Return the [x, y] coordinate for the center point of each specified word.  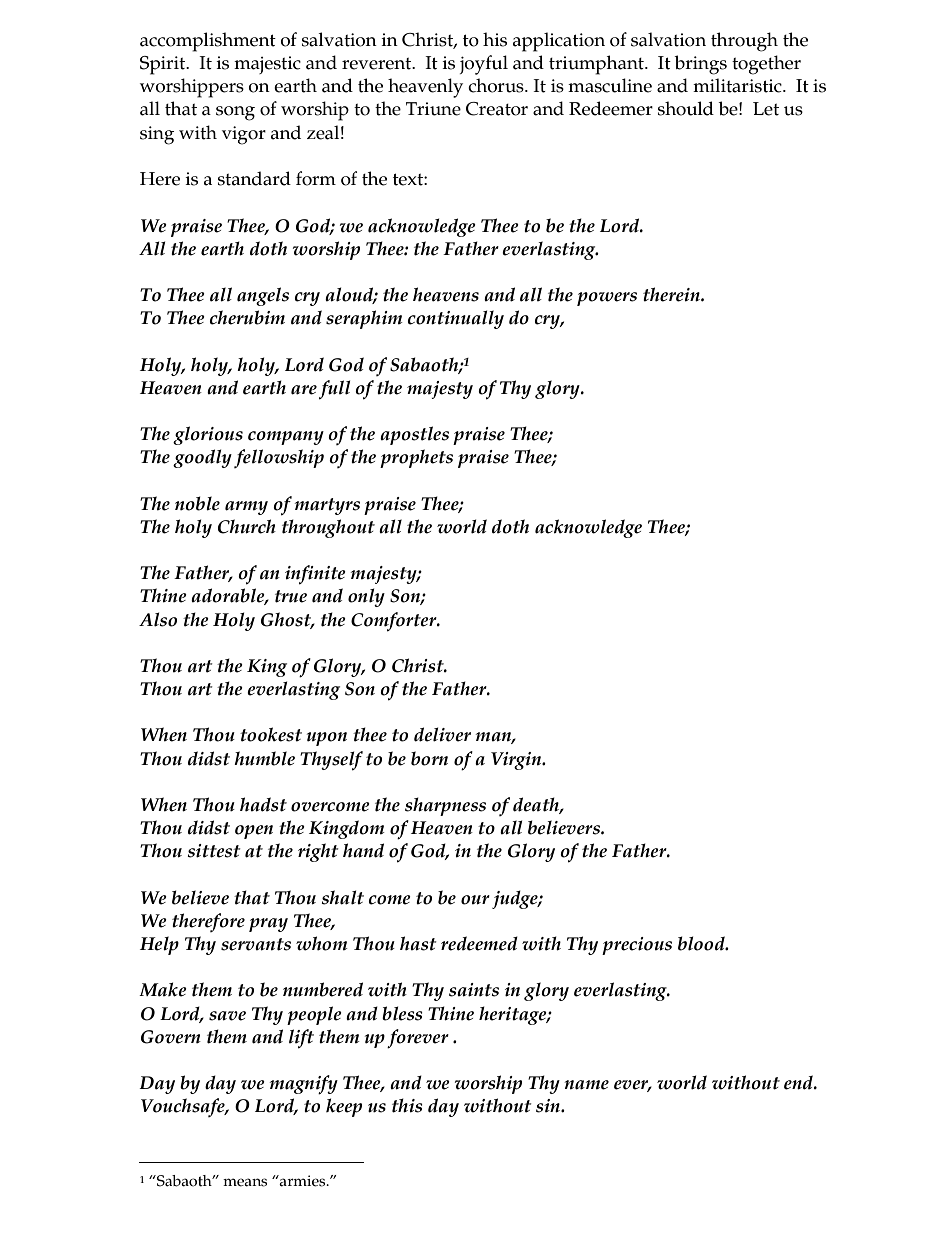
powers [607, 299]
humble [264, 758]
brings [700, 65]
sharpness [445, 806]
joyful [484, 65]
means [245, 1182]
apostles [414, 435]
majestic [267, 65]
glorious [208, 435]
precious [637, 946]
